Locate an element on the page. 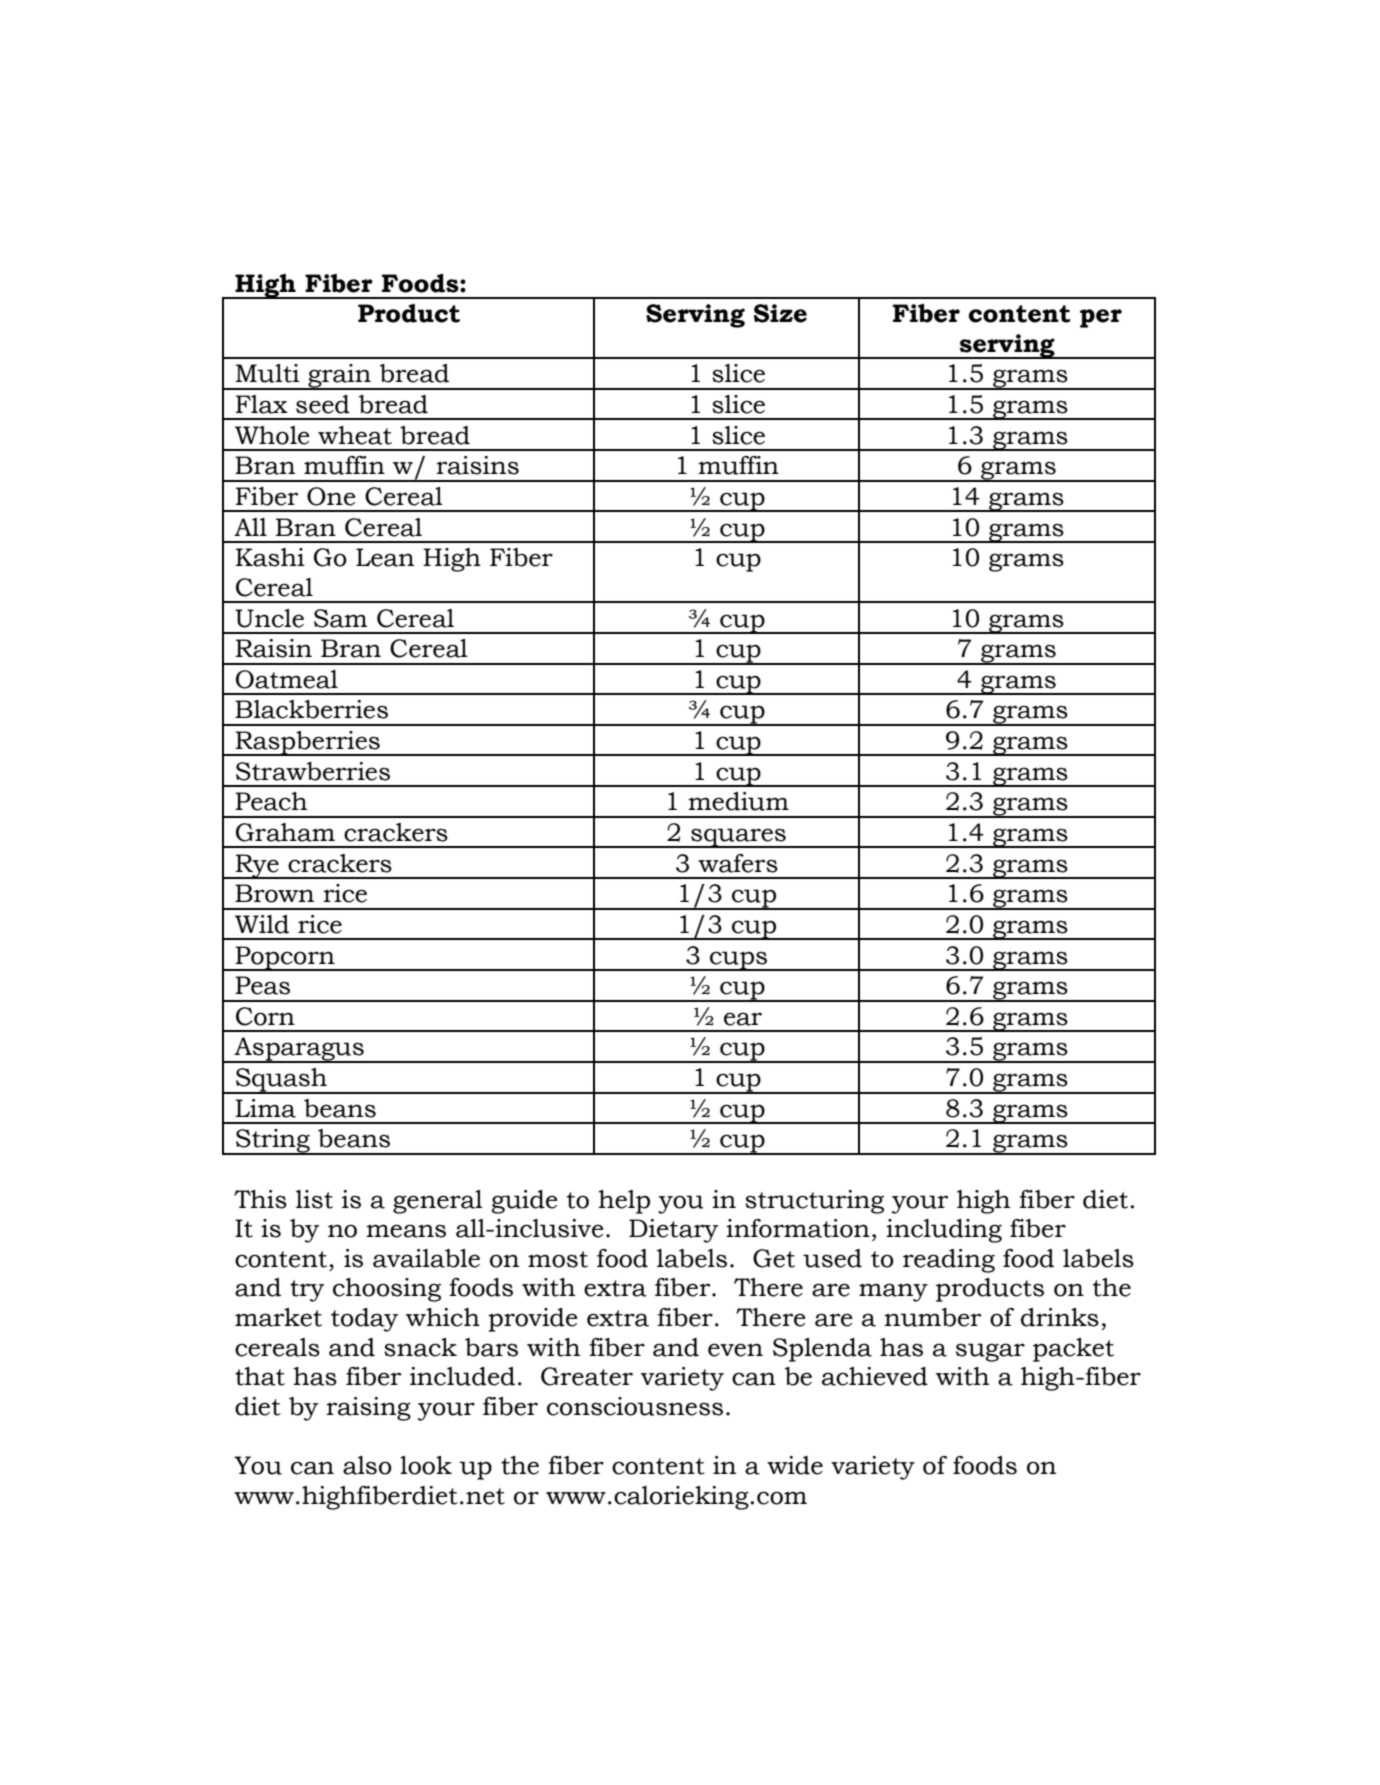  also is located at coordinates (367, 1465).
